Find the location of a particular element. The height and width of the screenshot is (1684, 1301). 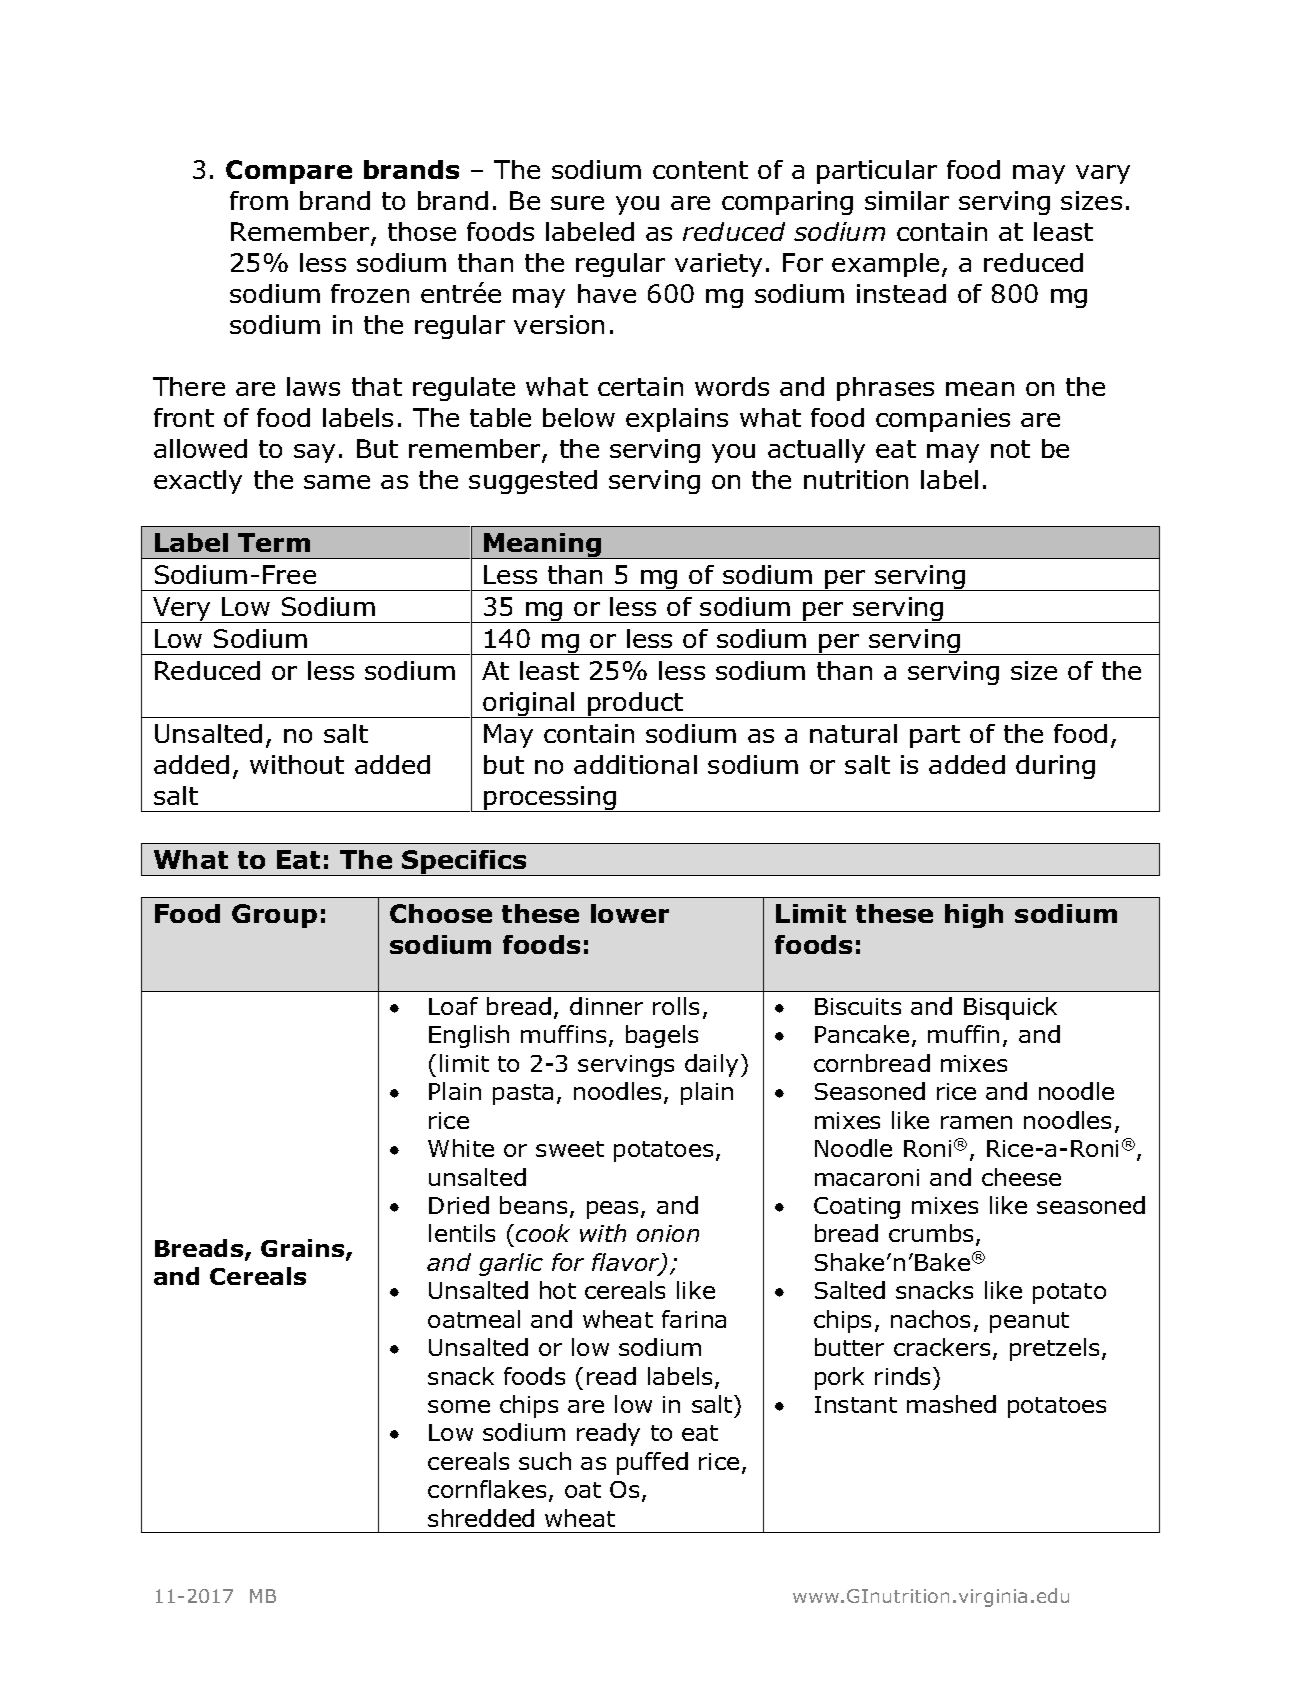

sure is located at coordinates (577, 203).
